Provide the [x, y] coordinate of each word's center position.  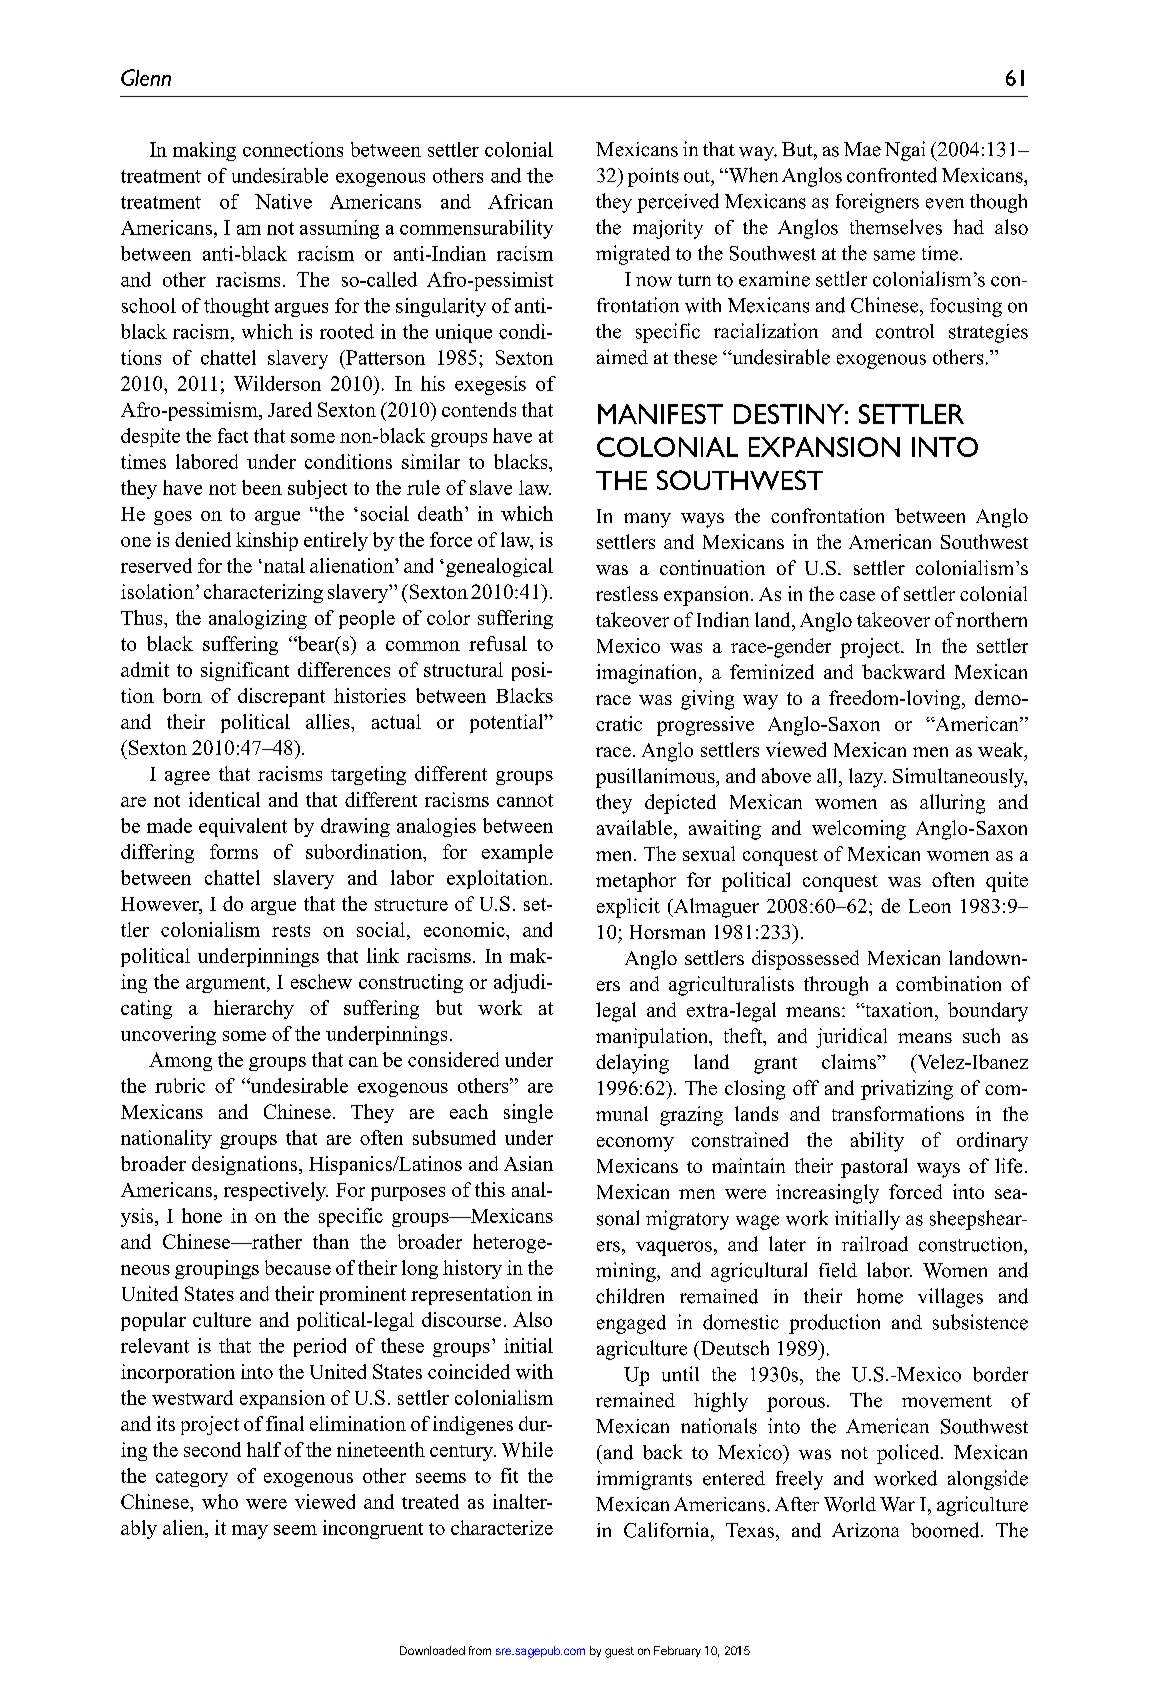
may [250, 1532]
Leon [930, 906]
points [653, 177]
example [517, 853]
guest [619, 1652]
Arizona [865, 1530]
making [204, 151]
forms [234, 851]
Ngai [905, 151]
